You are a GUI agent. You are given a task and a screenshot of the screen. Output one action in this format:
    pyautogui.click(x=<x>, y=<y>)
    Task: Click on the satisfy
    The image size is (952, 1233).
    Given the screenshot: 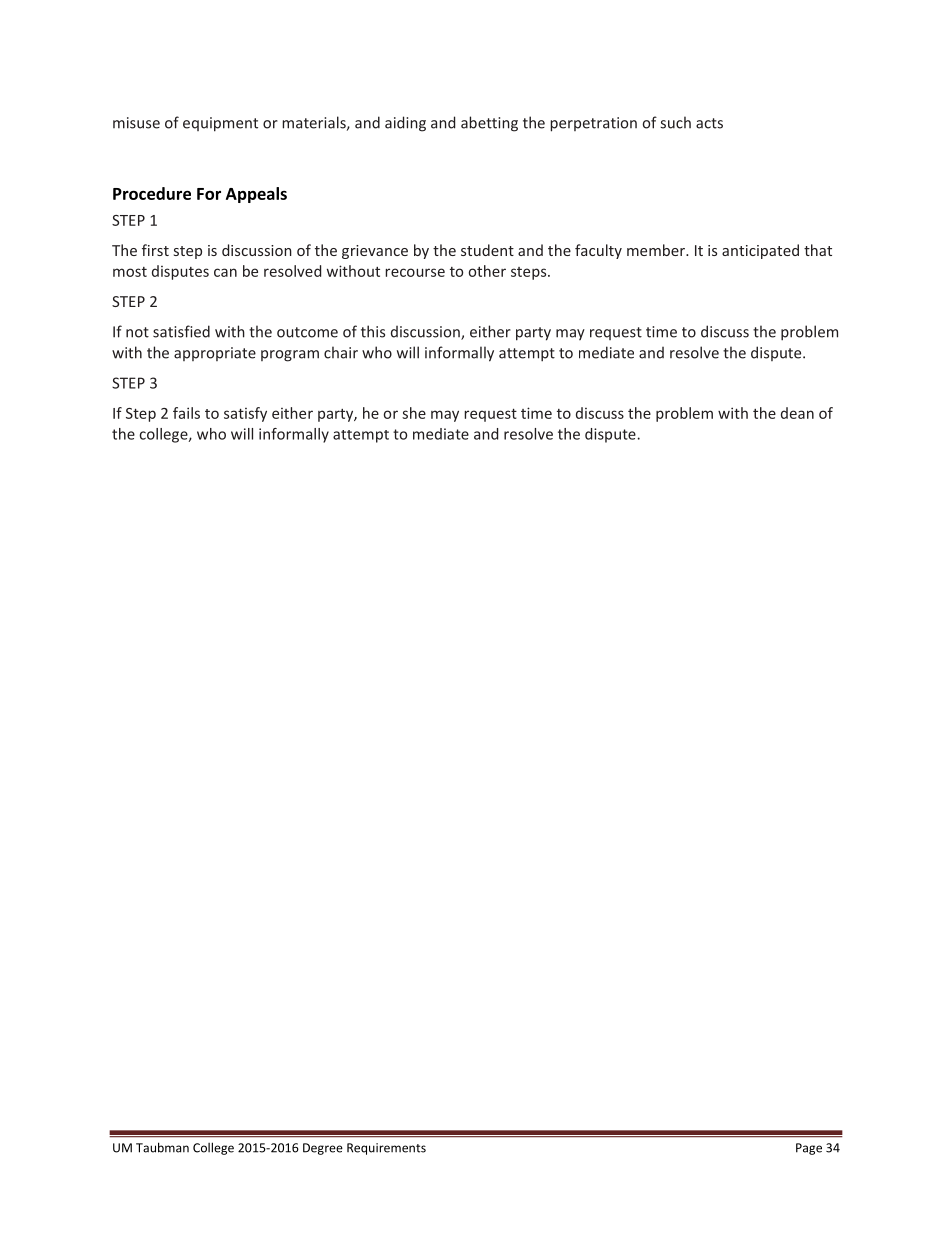 What is the action you would take?
    pyautogui.click(x=245, y=414)
